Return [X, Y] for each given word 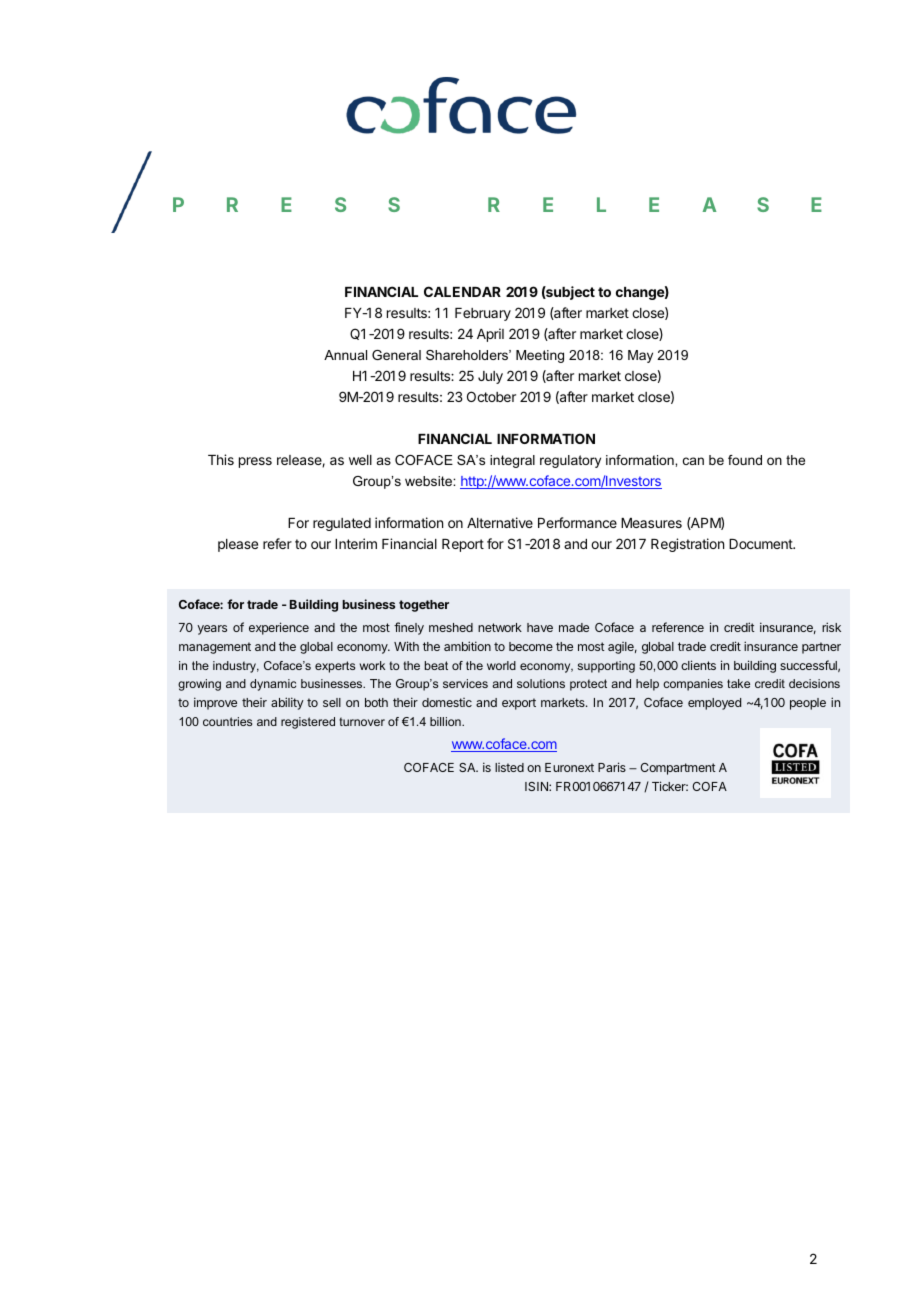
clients [698, 665]
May [640, 356]
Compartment [678, 769]
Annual [345, 355]
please [238, 545]
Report [463, 545]
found [745, 460]
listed [509, 767]
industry [236, 667]
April [490, 335]
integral [512, 461]
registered [308, 723]
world [501, 665]
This [221, 459]
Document [761, 544]
